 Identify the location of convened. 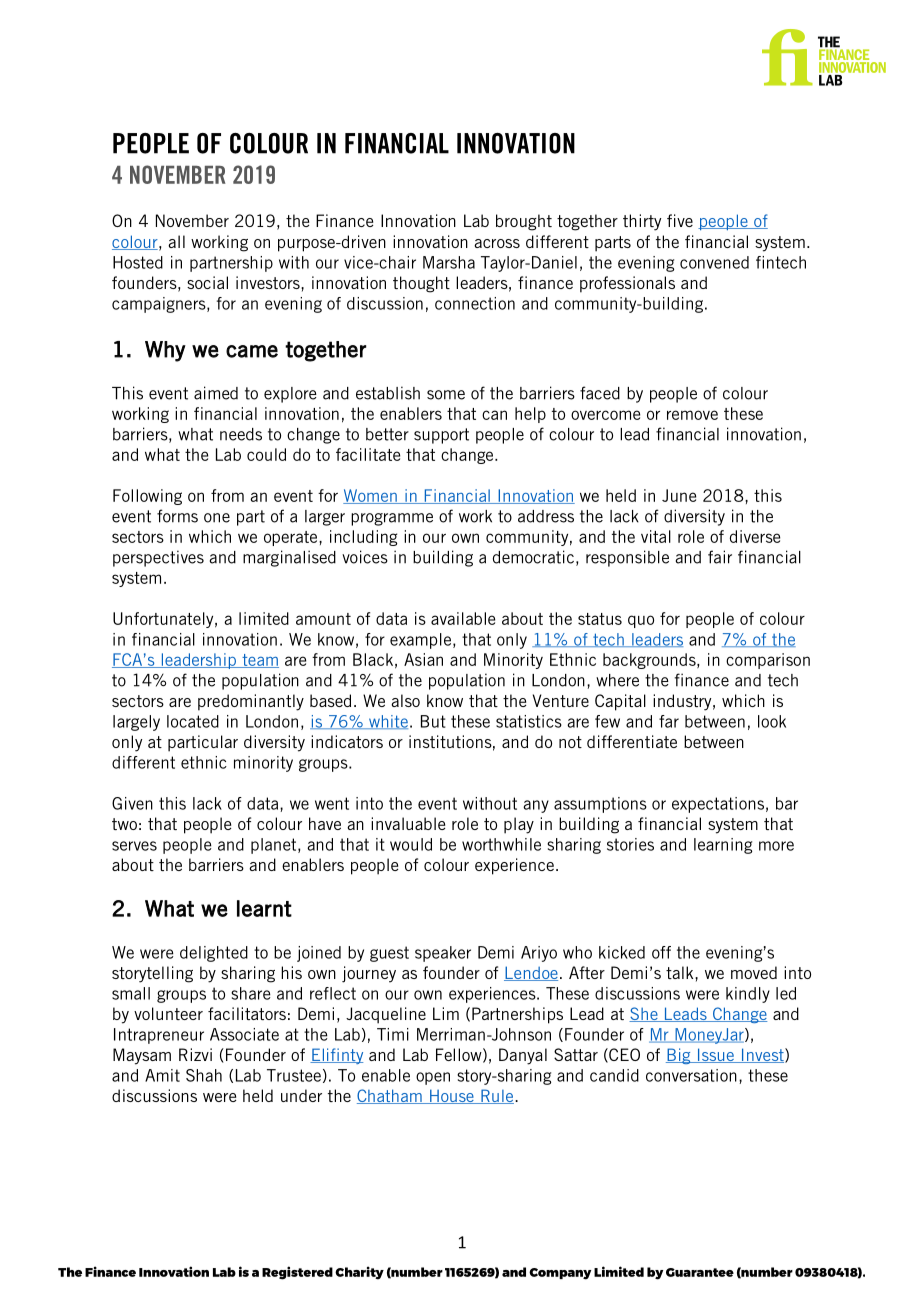
(714, 262).
